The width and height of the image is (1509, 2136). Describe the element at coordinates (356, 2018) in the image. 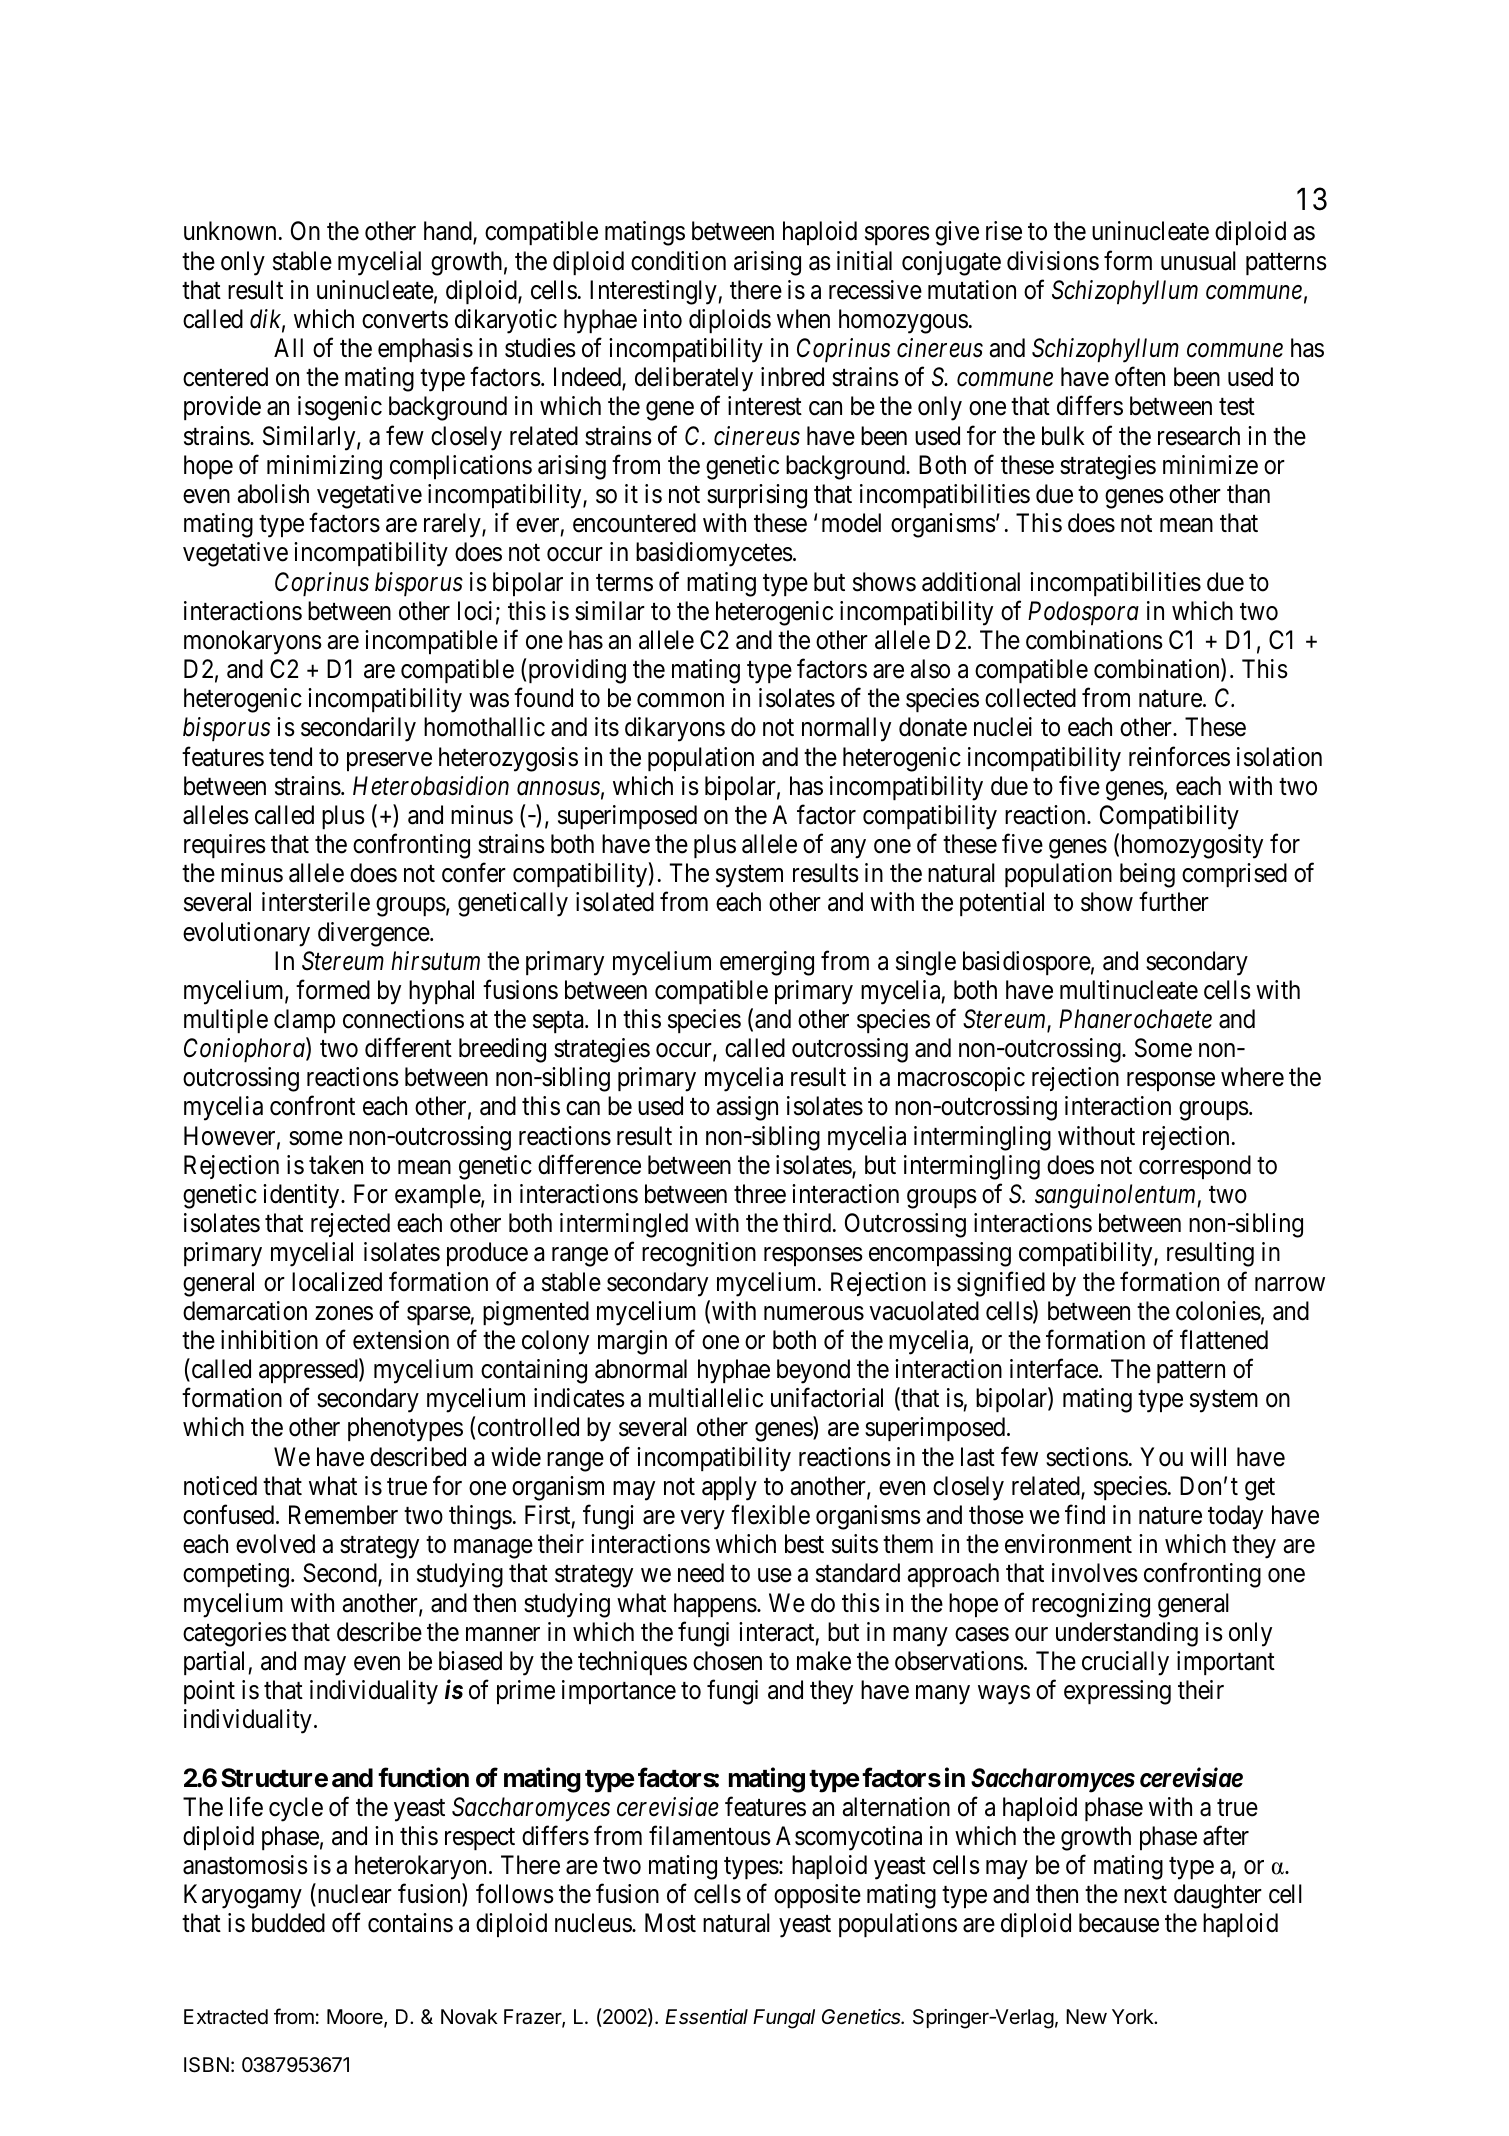

I see `Moore` at that location.
